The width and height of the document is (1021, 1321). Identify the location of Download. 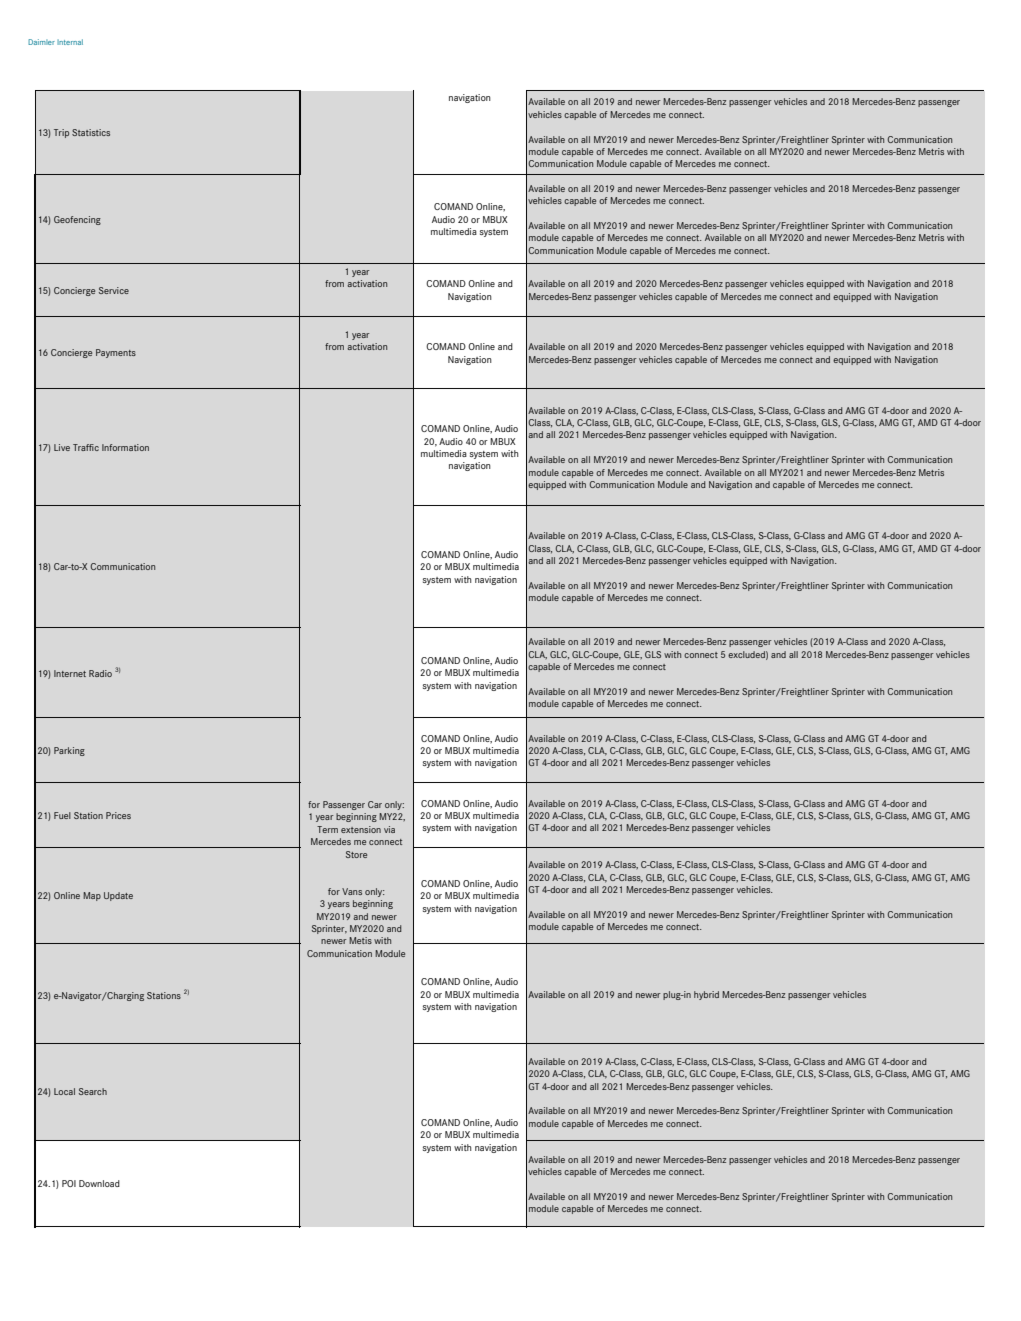
(99, 1183).
